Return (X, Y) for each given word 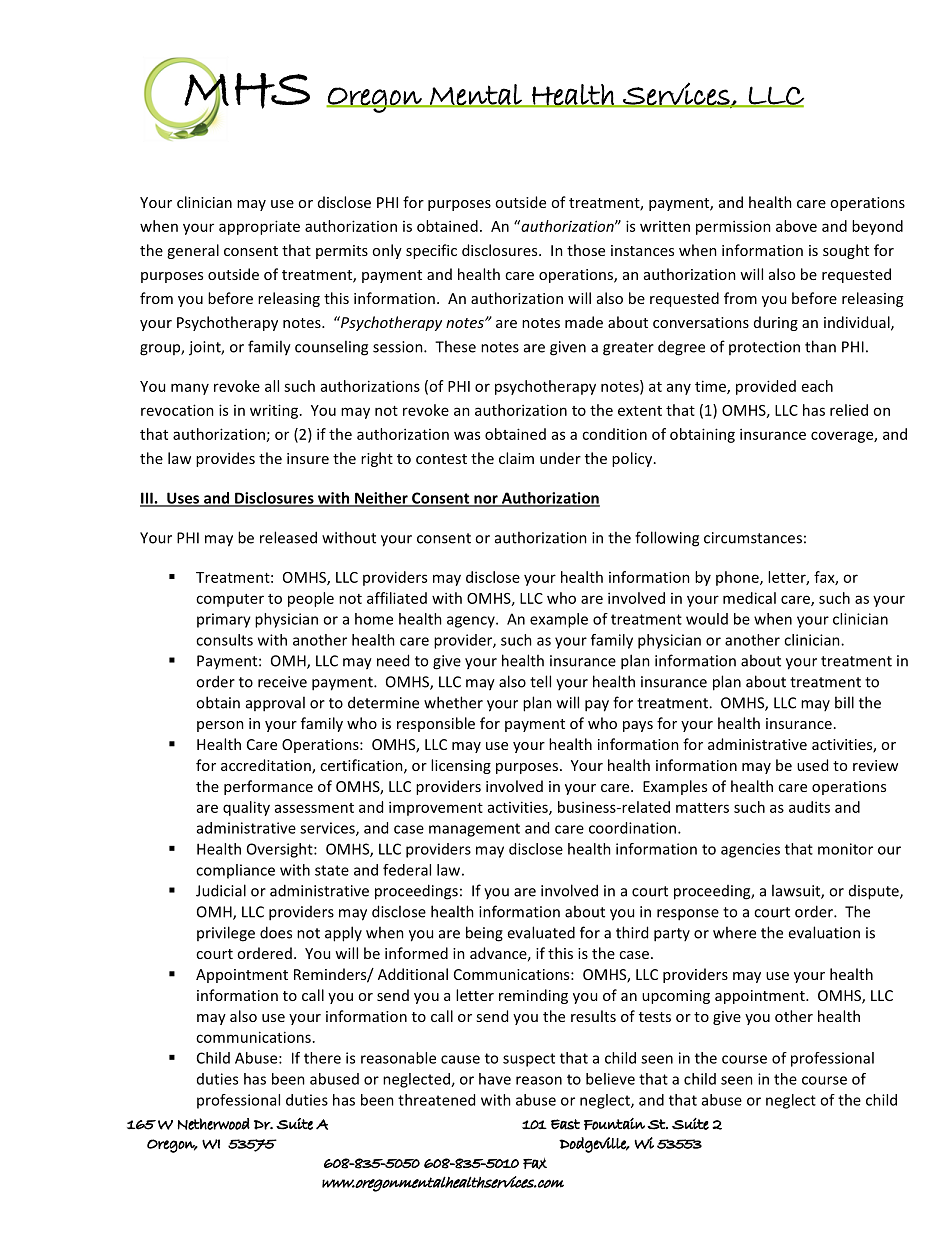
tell (540, 681)
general (193, 251)
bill (844, 702)
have (495, 1079)
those (586, 250)
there (322, 1058)
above (796, 226)
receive (282, 682)
